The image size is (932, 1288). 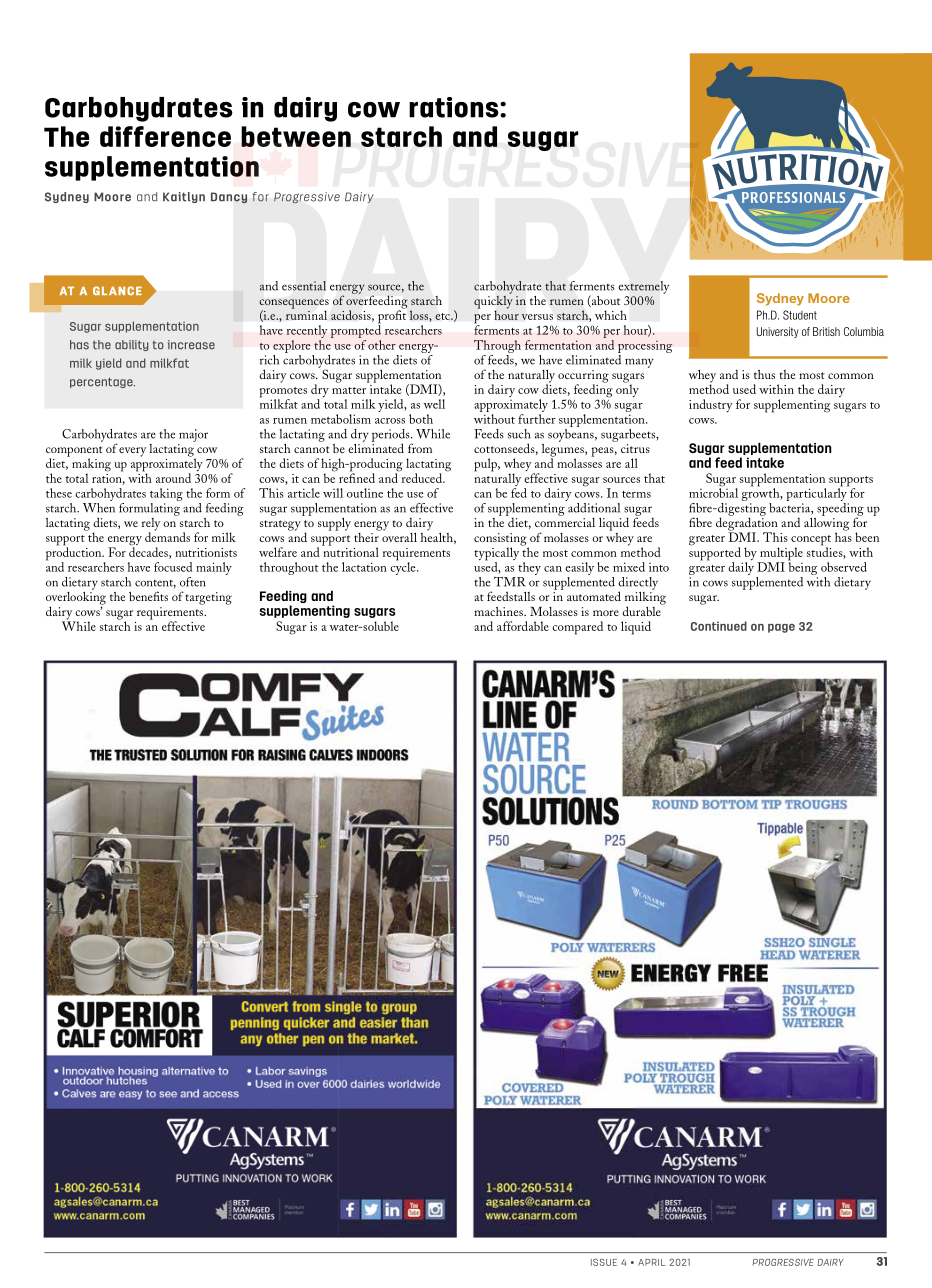 I want to click on targeting, so click(x=209, y=598).
